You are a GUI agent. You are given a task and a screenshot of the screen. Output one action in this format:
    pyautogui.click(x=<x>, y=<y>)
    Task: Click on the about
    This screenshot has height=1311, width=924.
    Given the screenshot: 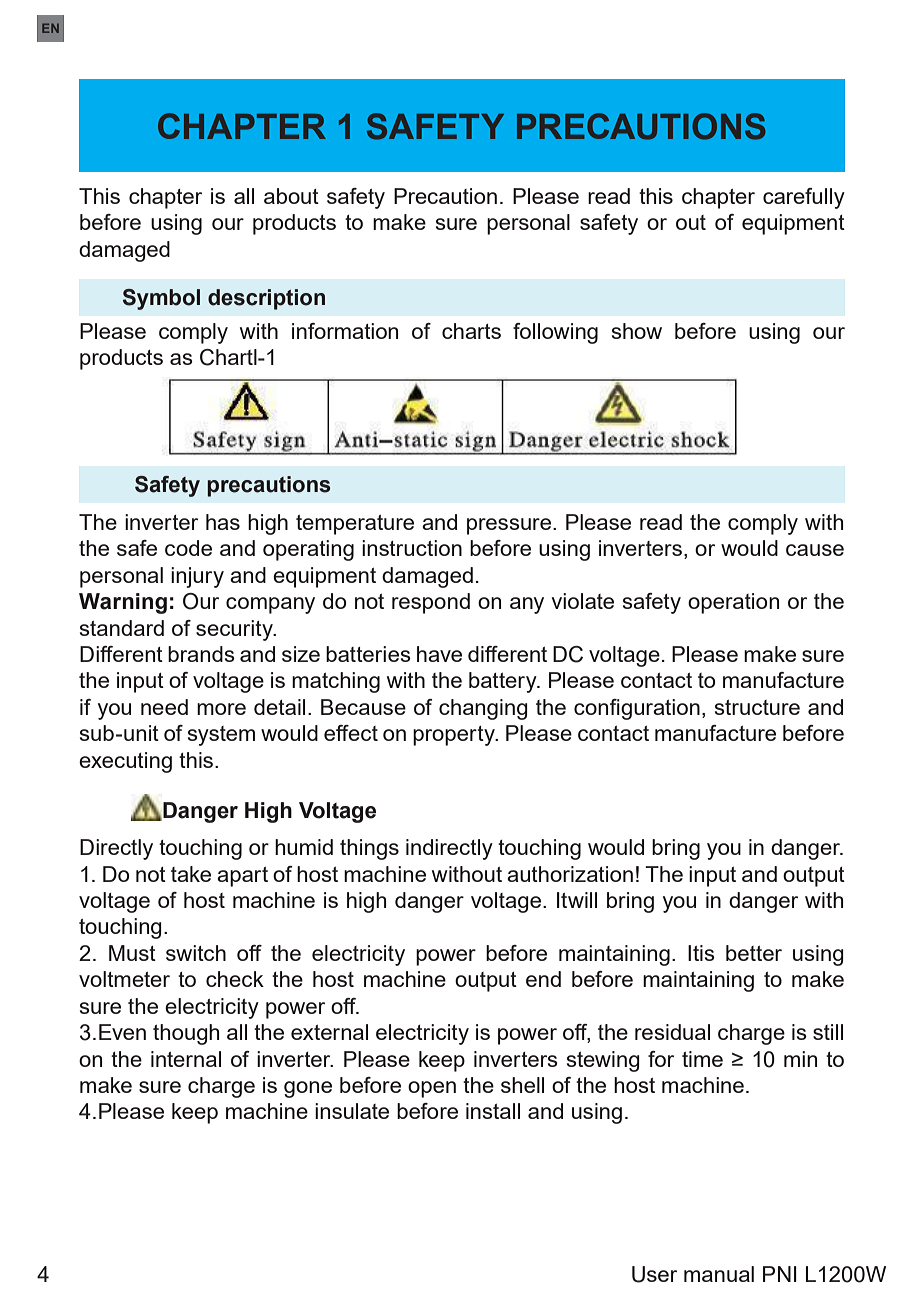 What is the action you would take?
    pyautogui.click(x=291, y=196)
